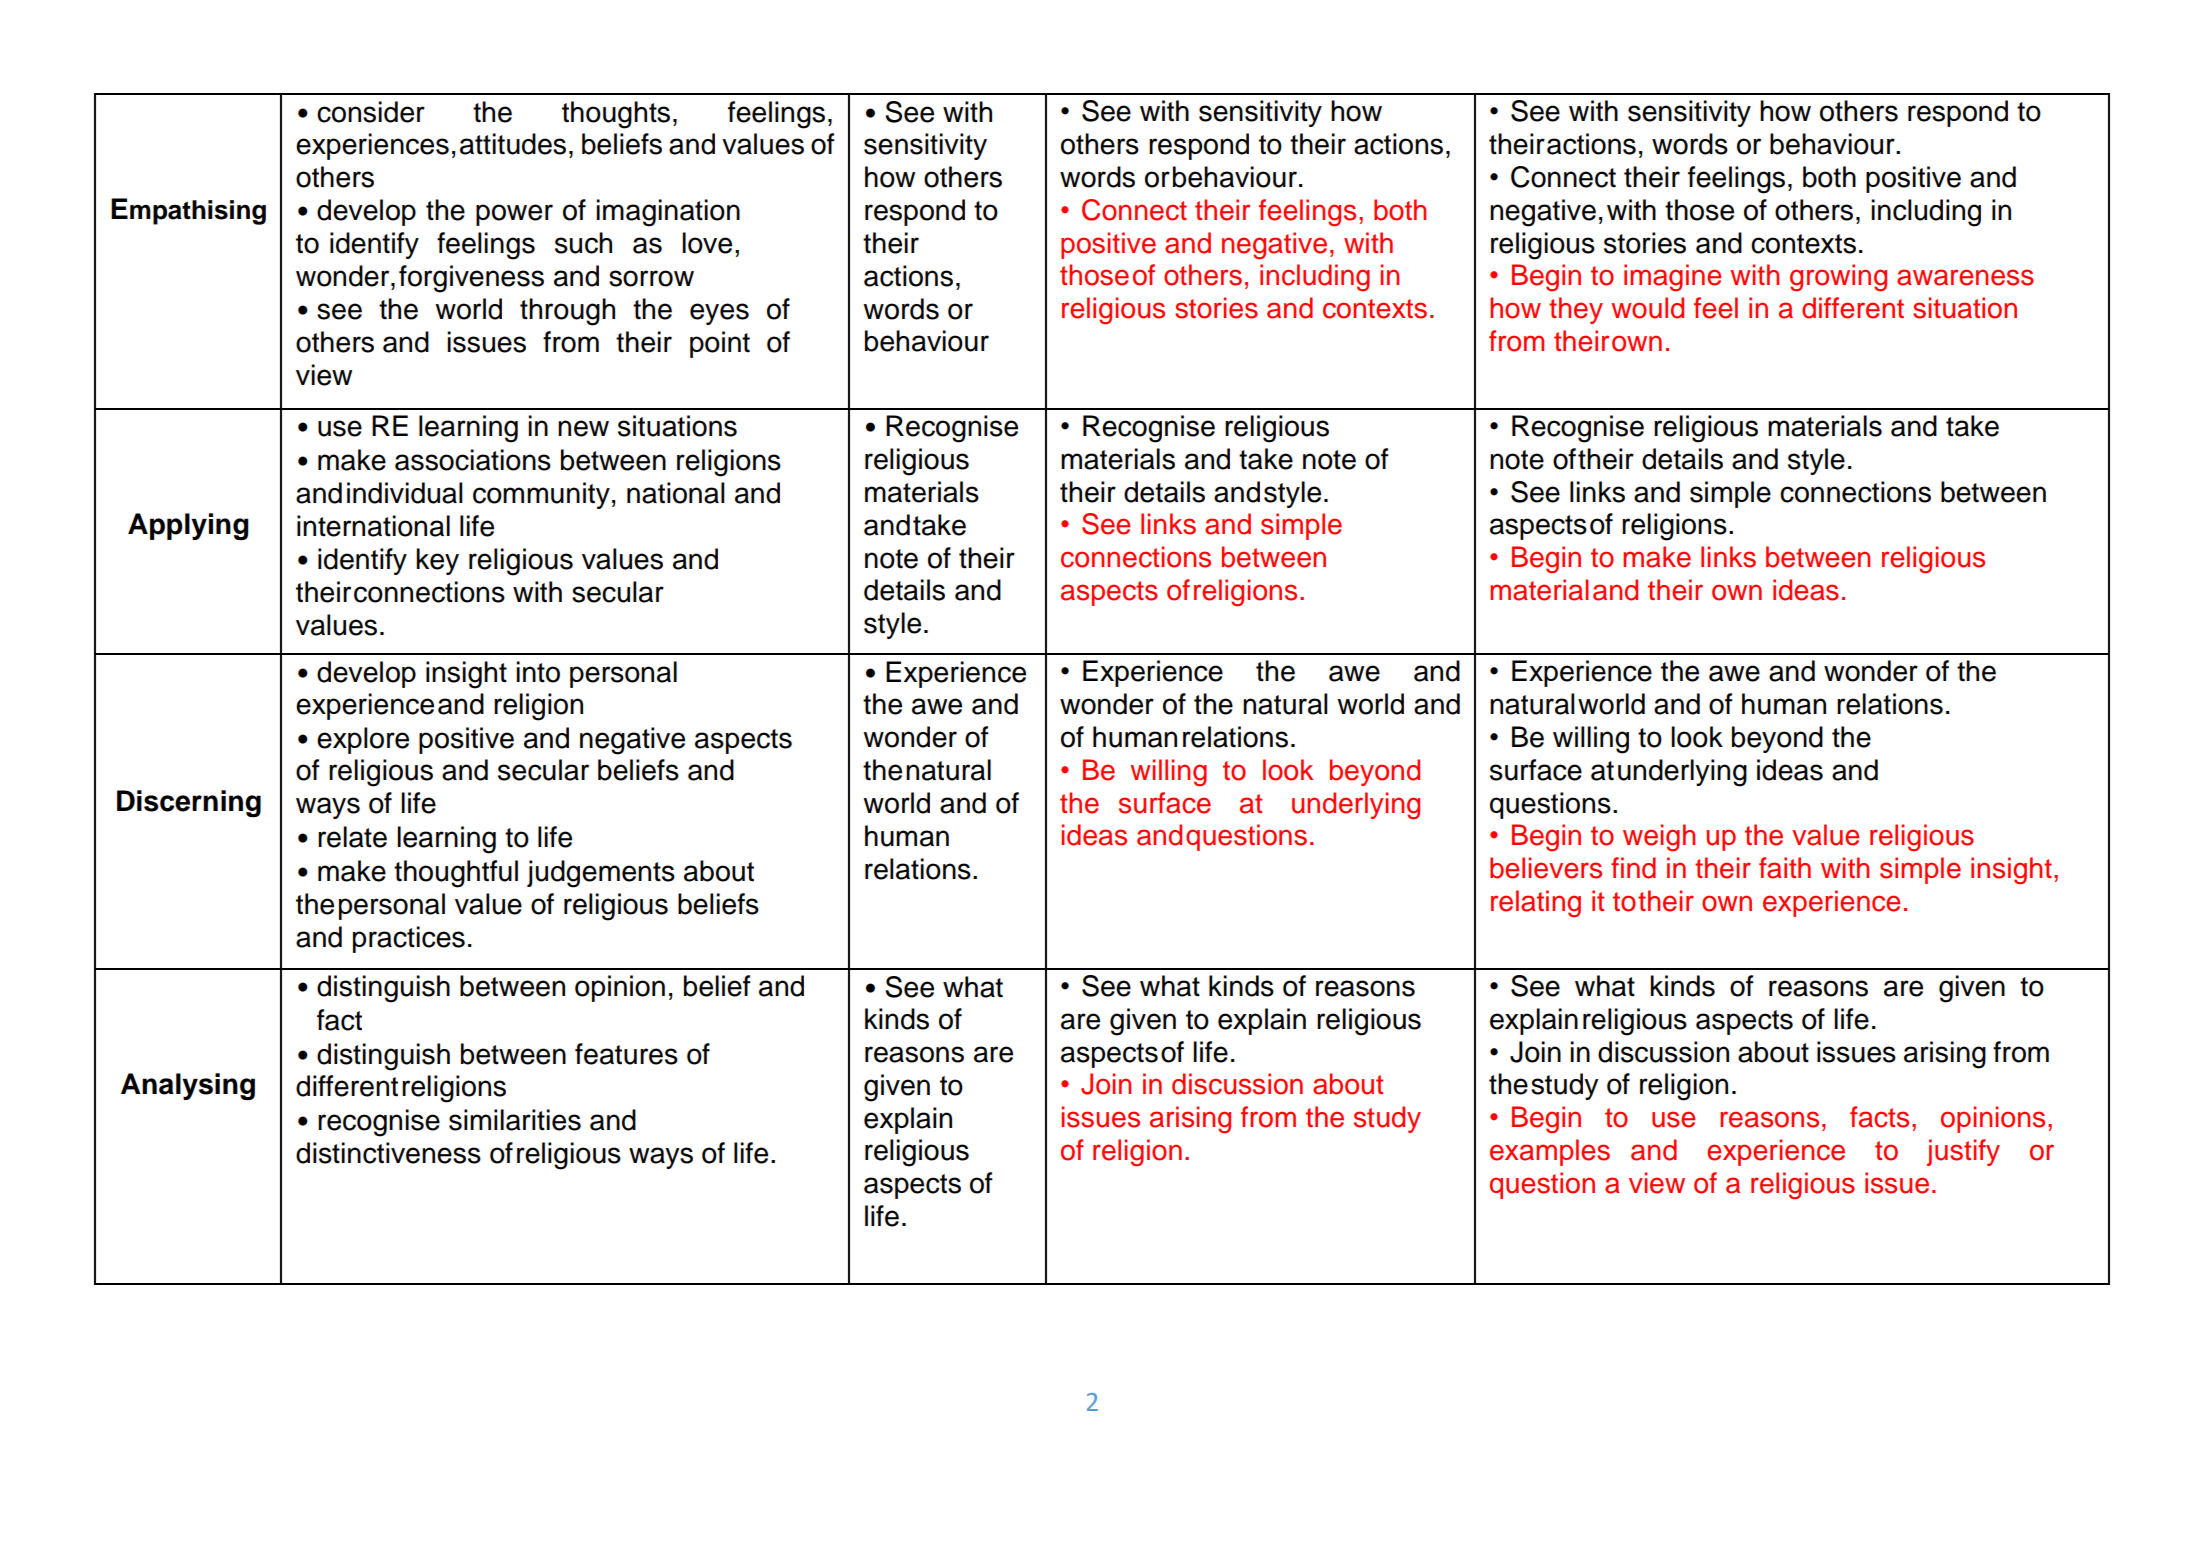 This screenshot has height=1545, width=2185. What do you see at coordinates (1550, 1152) in the screenshot?
I see `examples` at bounding box center [1550, 1152].
